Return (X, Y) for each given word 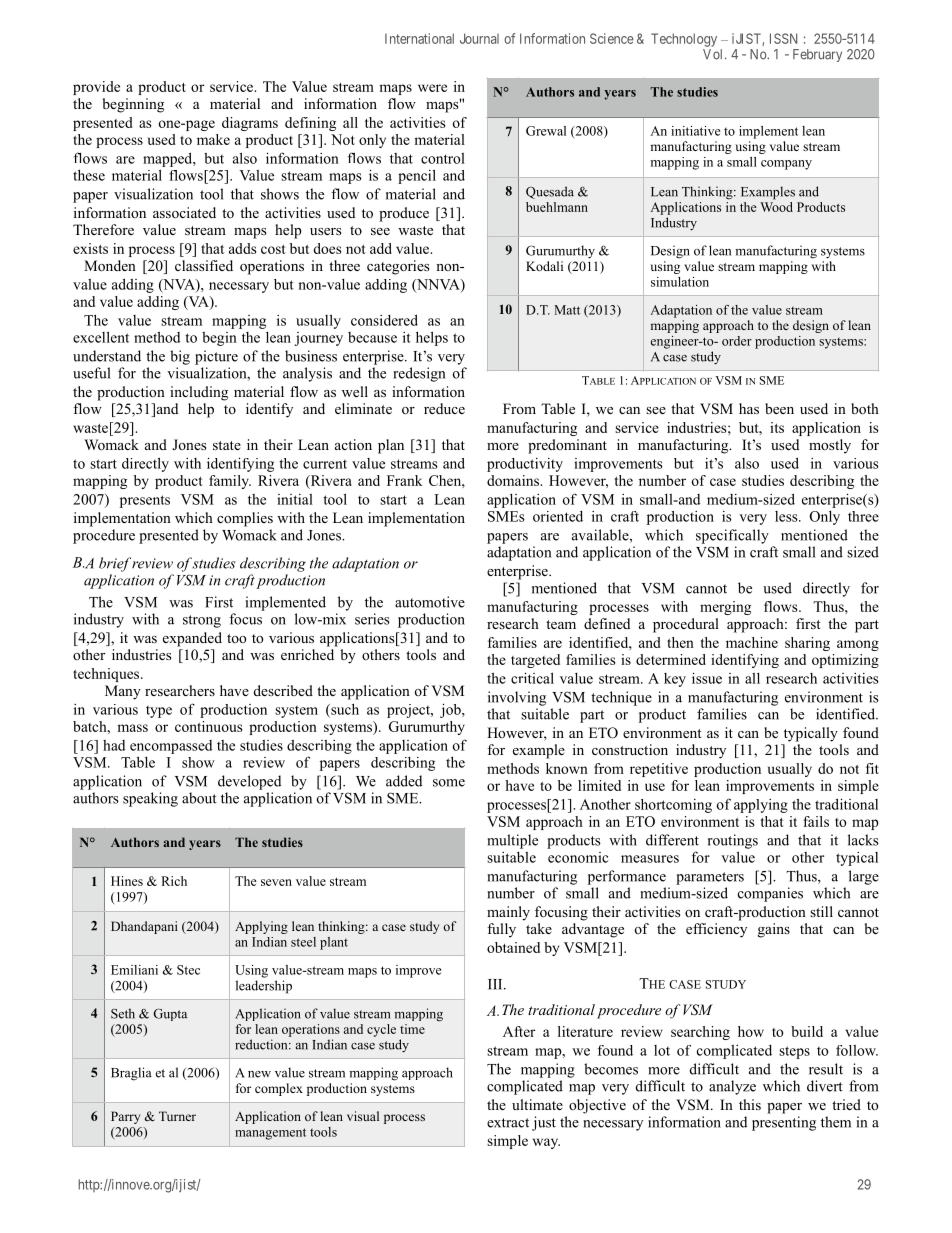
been (779, 408)
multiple (512, 841)
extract (508, 1123)
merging (725, 608)
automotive (430, 602)
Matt (567, 310)
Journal (479, 38)
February (817, 55)
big (180, 357)
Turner (177, 1116)
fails (816, 821)
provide (96, 88)
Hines (127, 881)
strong (202, 621)
